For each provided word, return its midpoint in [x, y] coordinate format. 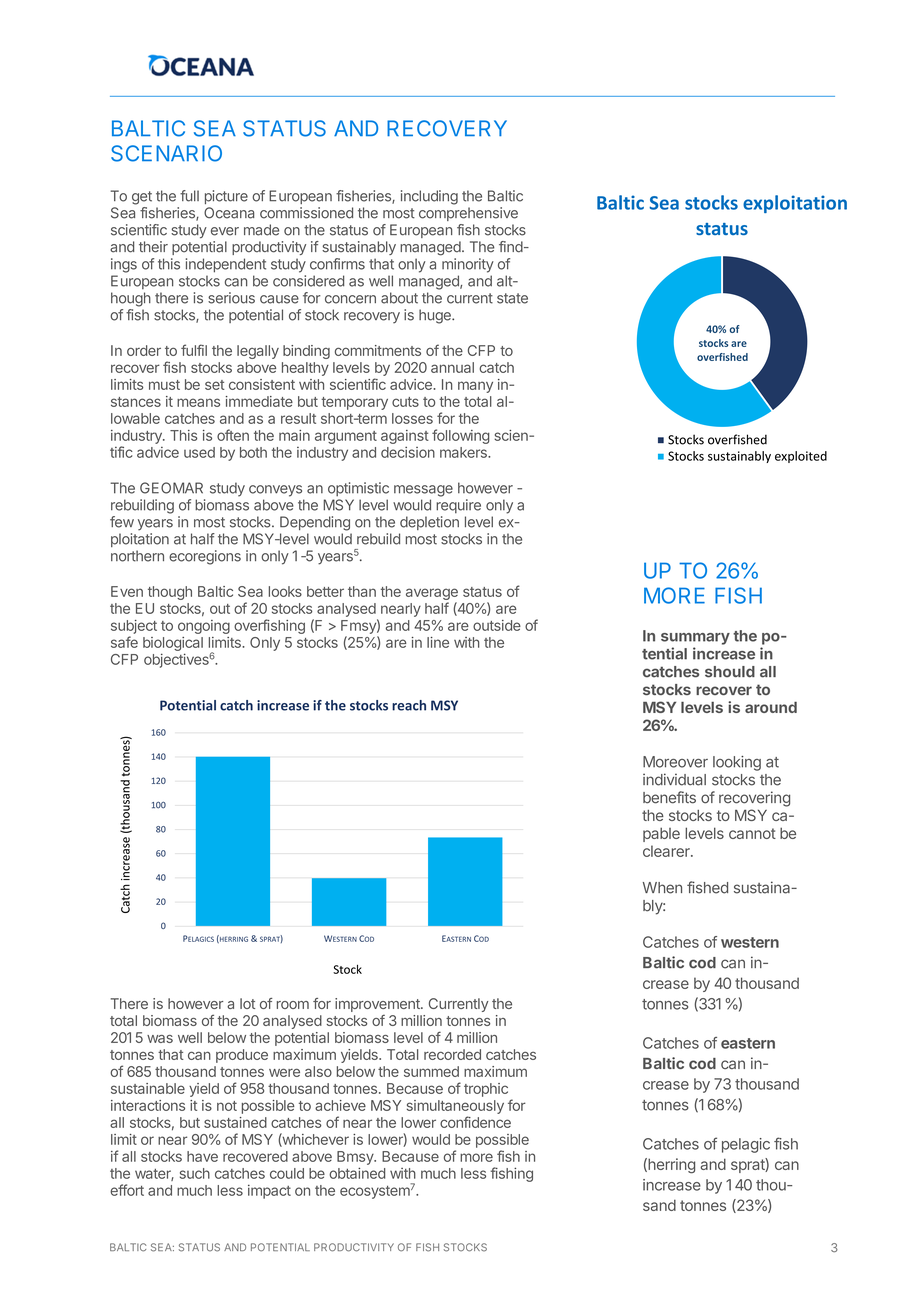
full [189, 196]
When [662, 888]
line [438, 642]
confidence [475, 1122]
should [730, 672]
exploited [801, 457]
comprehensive [468, 214]
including [429, 197]
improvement [378, 1005]
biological [173, 644]
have [202, 1156]
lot [247, 1003]
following [461, 436]
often [233, 435]
